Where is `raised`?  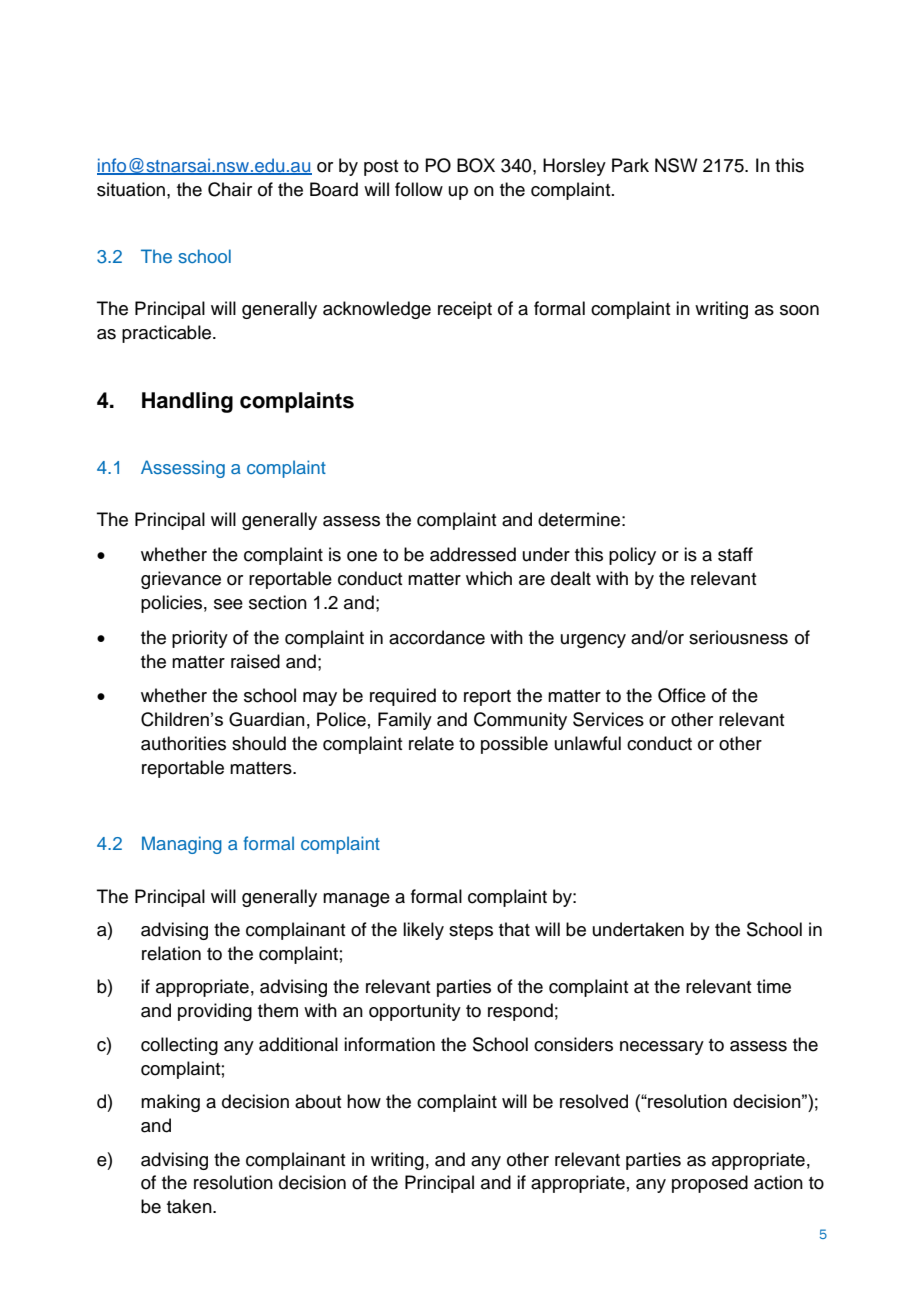 raised is located at coordinates (255, 661).
